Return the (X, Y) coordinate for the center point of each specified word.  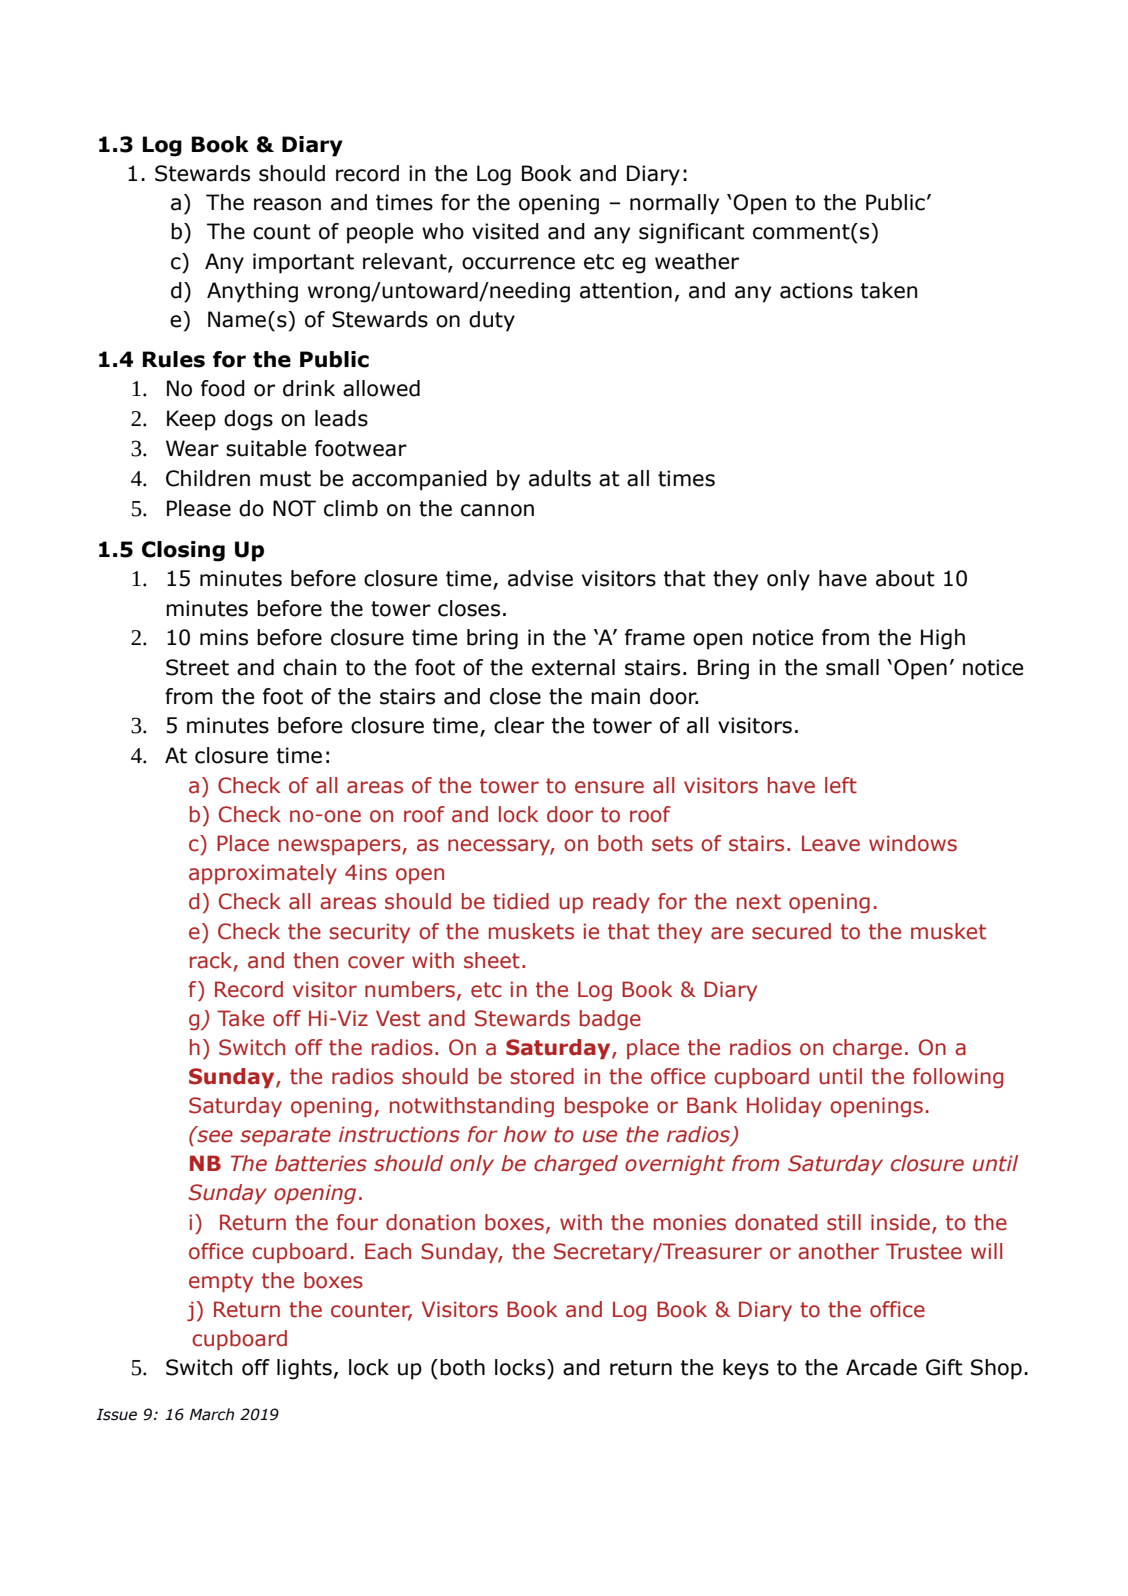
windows (913, 843)
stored (542, 1076)
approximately (263, 874)
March (212, 1414)
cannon (497, 510)
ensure (609, 787)
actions (816, 290)
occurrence (518, 263)
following (958, 1078)
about (905, 578)
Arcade (881, 1367)
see (214, 1135)
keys (746, 1369)
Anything (252, 292)
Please (199, 508)
